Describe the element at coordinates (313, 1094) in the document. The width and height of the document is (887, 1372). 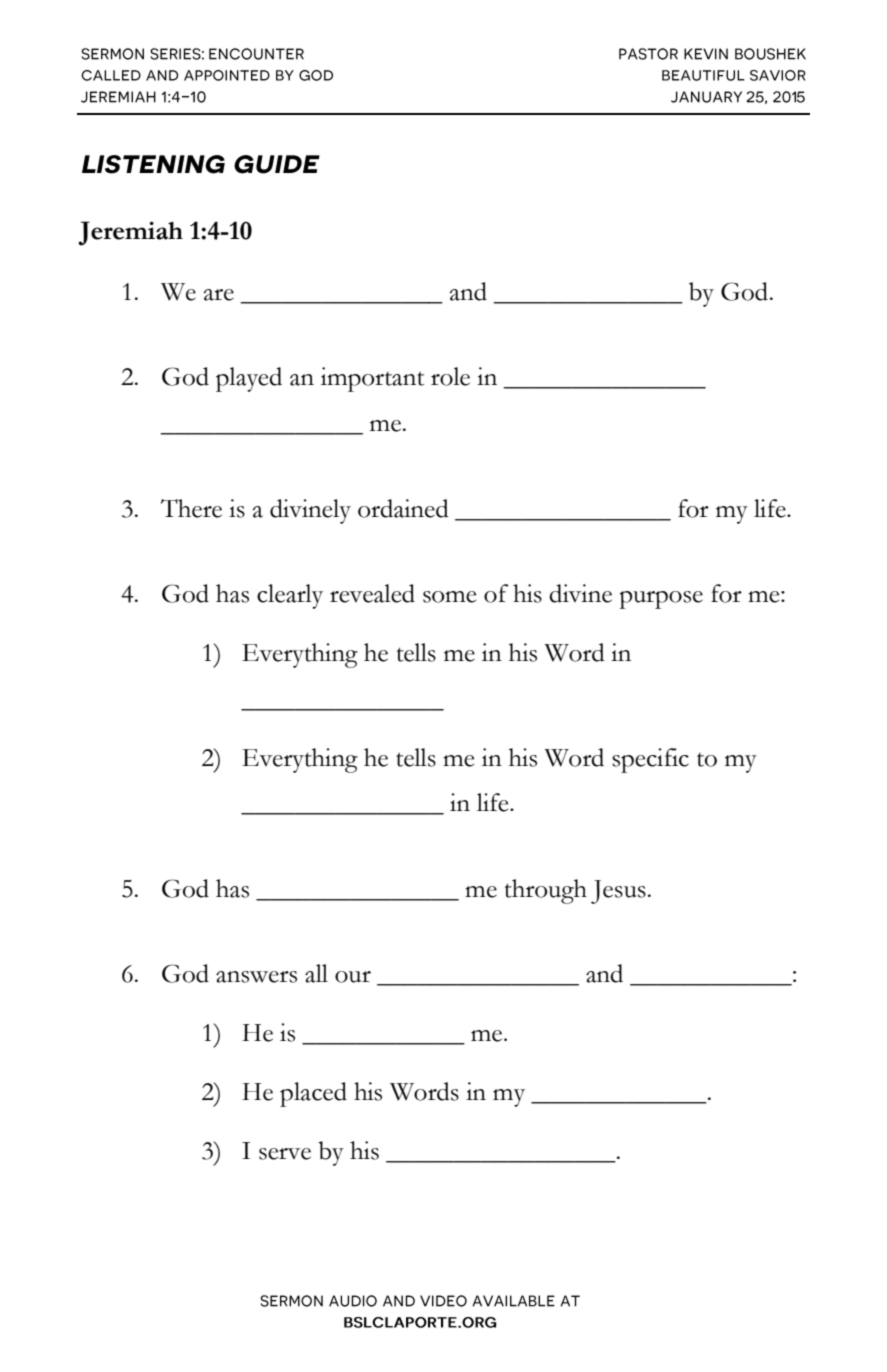
I see `placed` at that location.
